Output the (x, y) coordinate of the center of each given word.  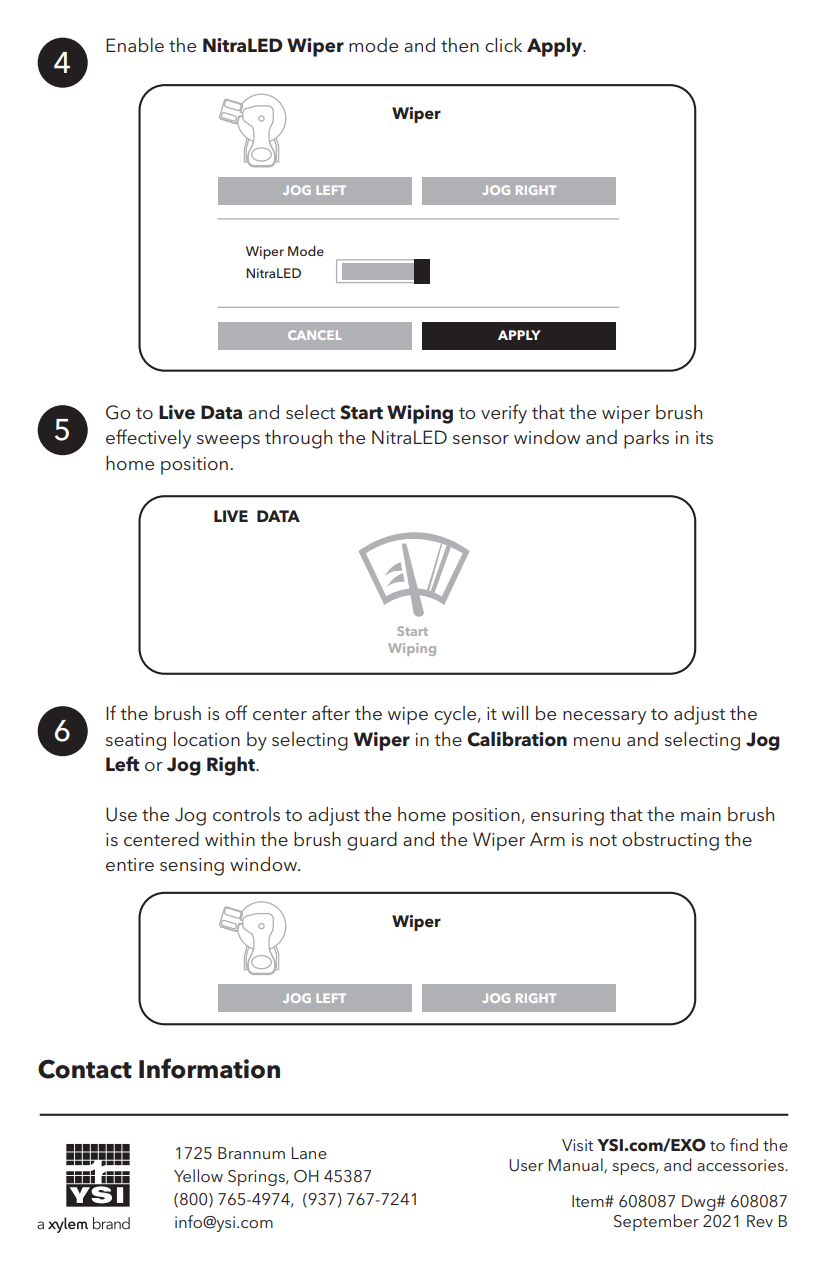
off (236, 713)
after (331, 712)
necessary (604, 718)
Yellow (198, 1175)
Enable (135, 44)
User (526, 1165)
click (503, 45)
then (460, 44)
